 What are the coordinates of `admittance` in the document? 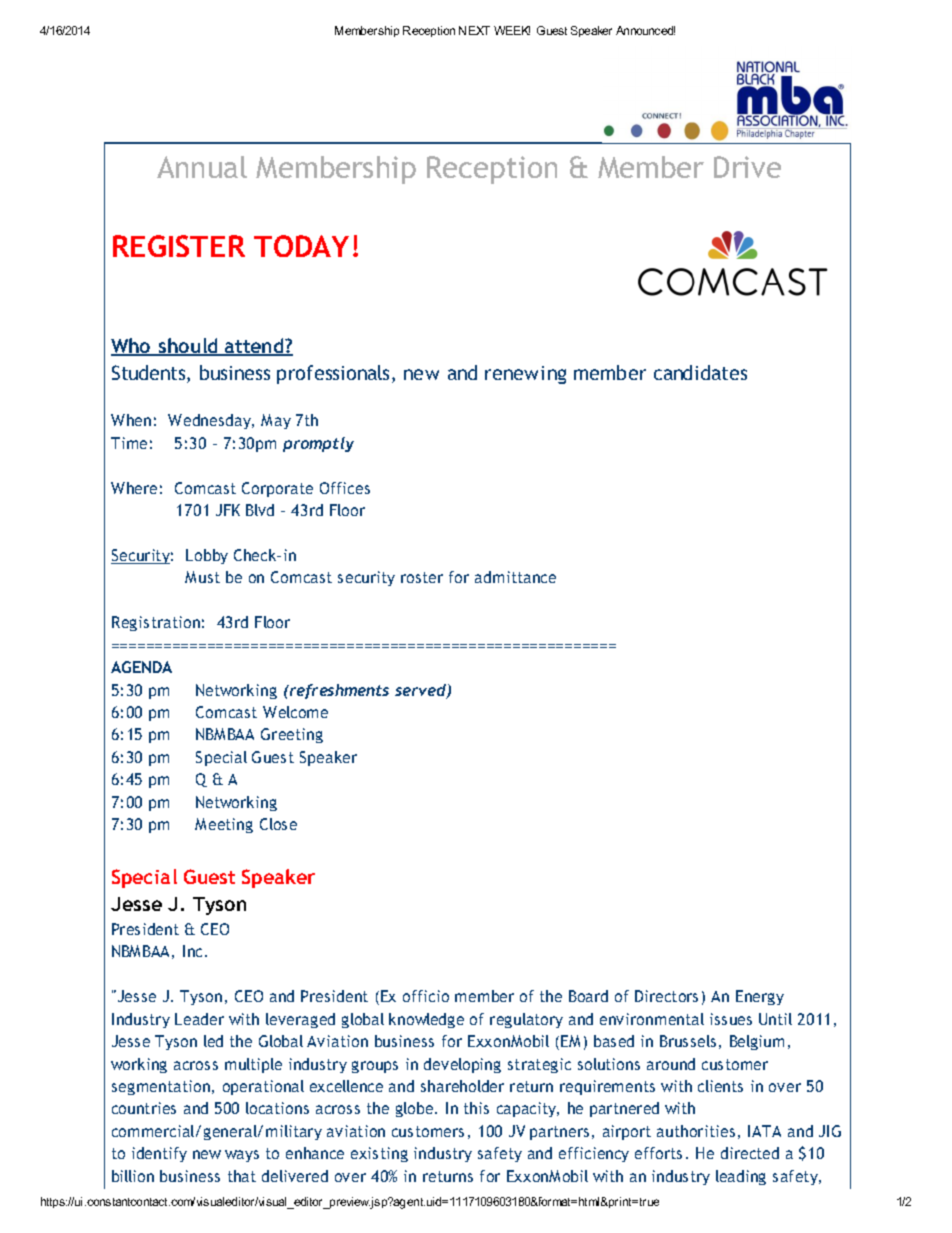 It's located at (515, 577).
